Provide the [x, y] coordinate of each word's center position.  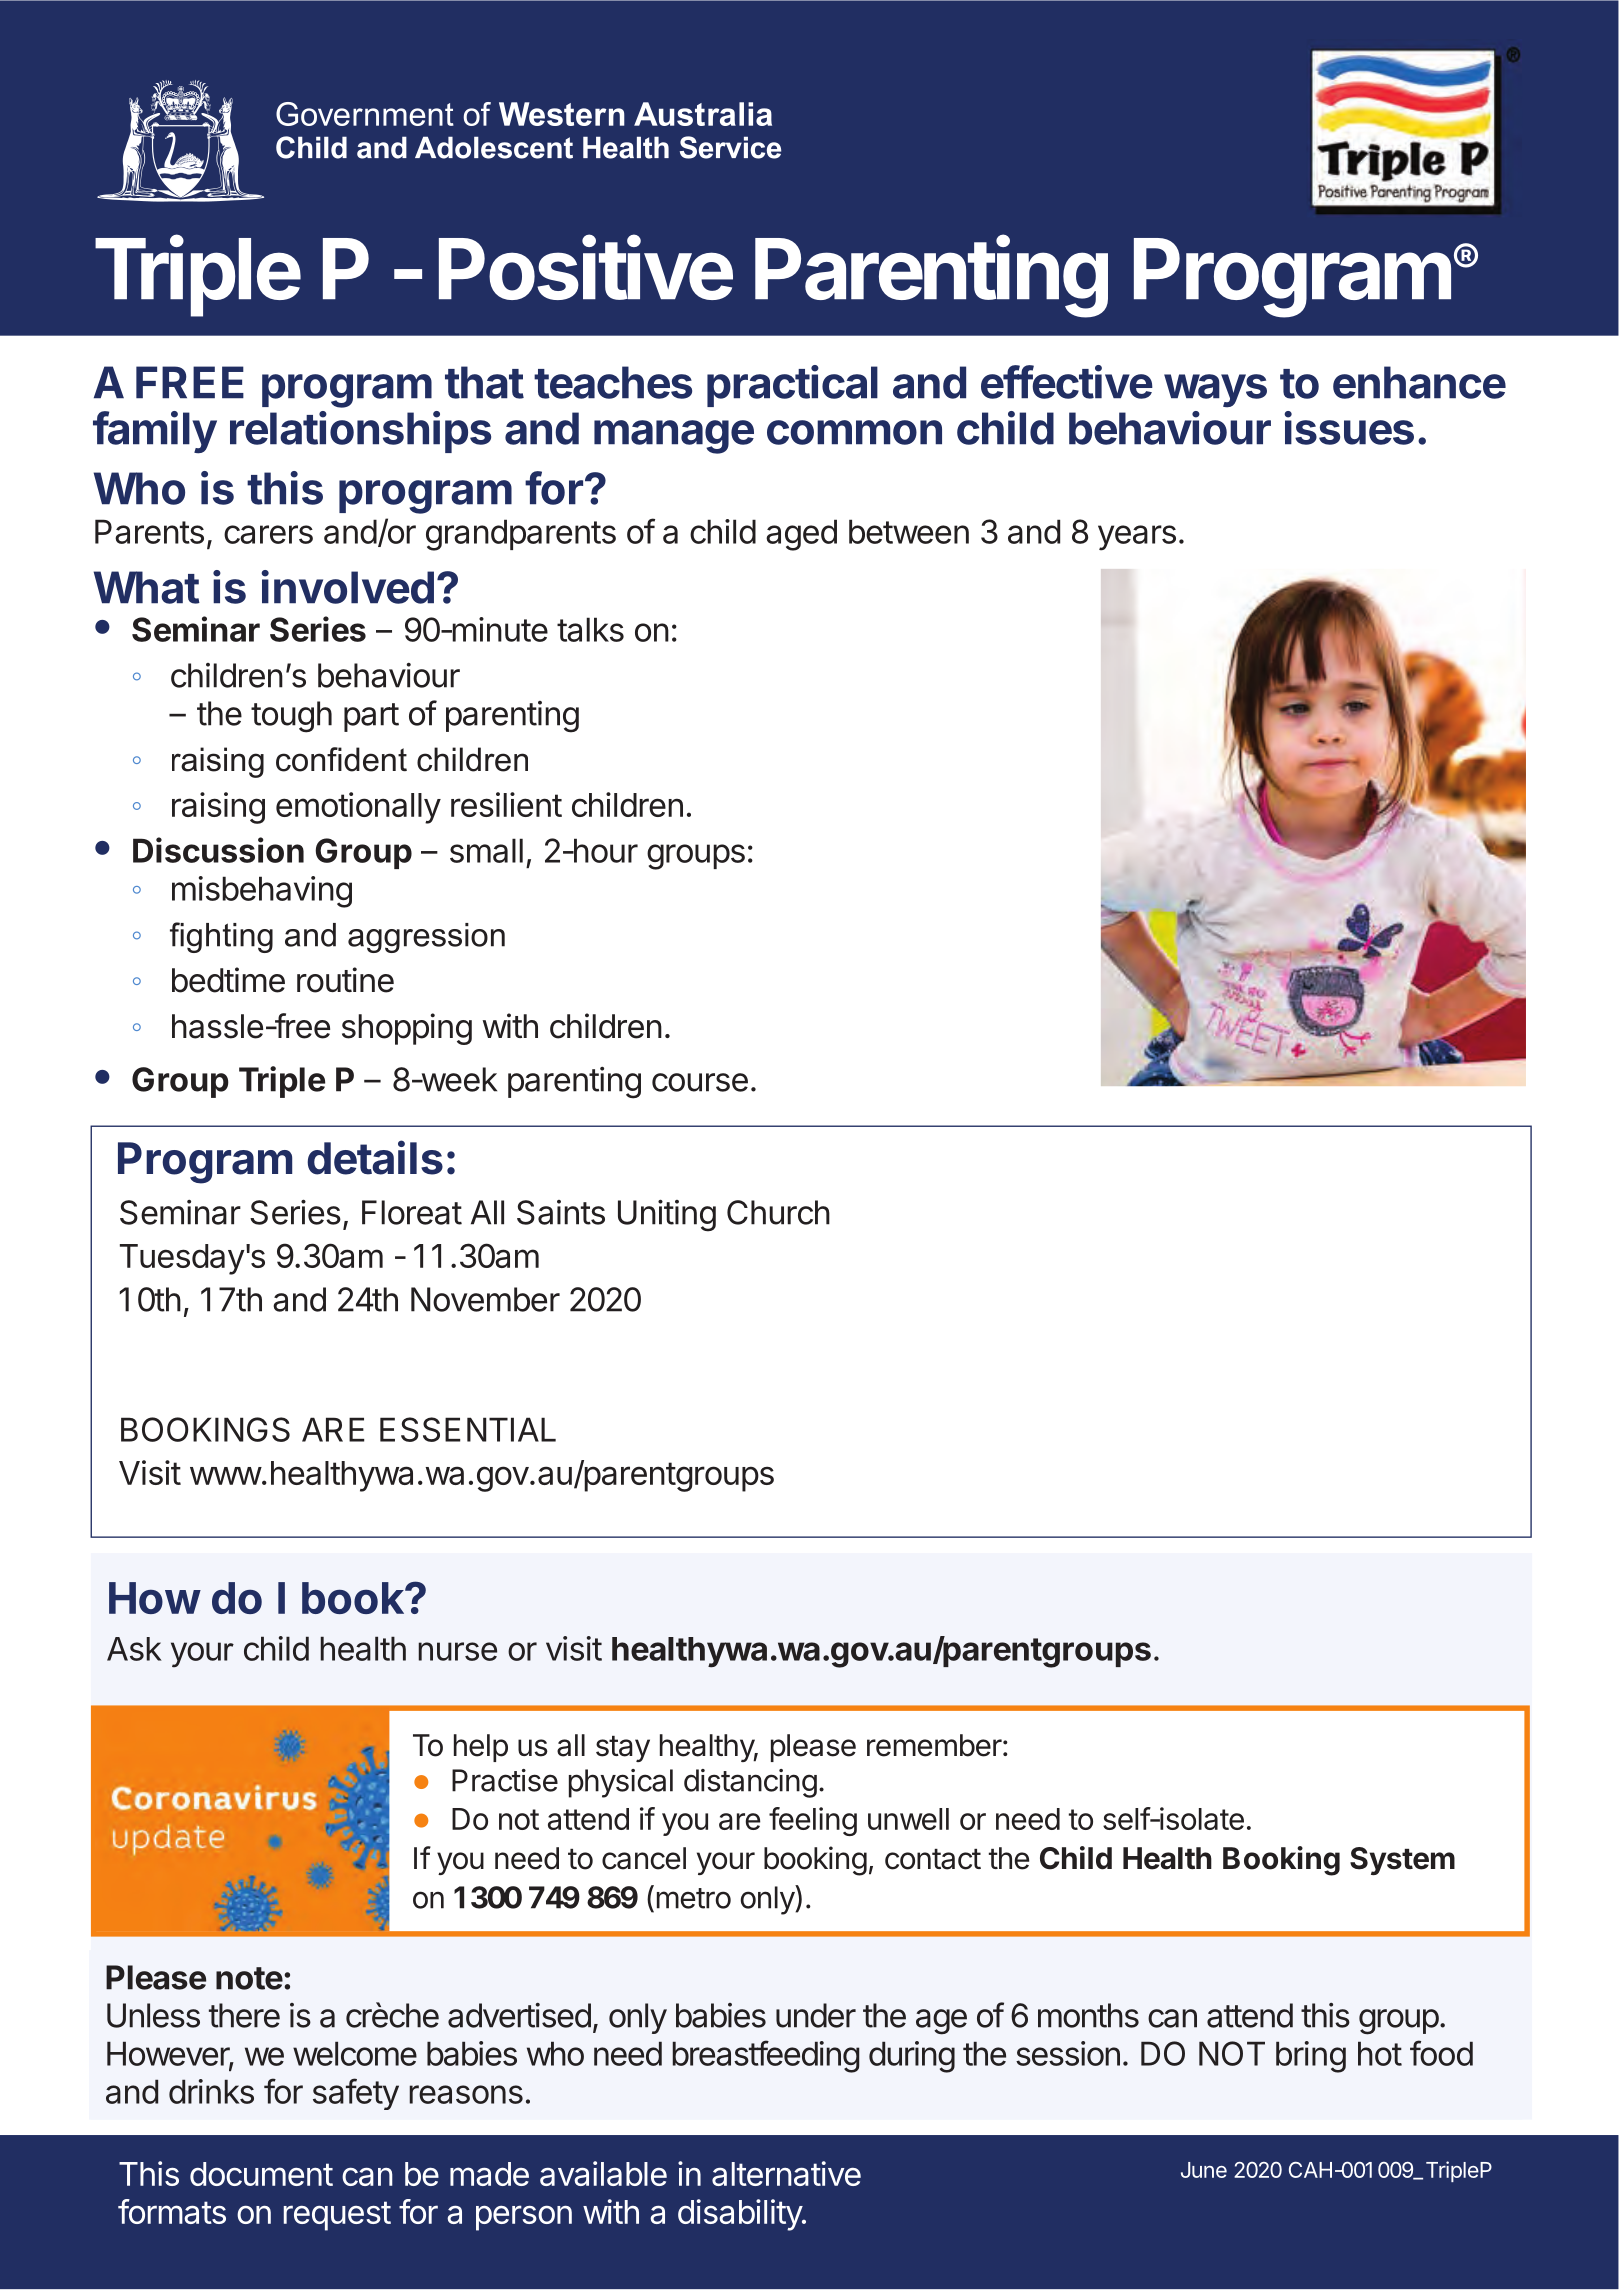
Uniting [667, 1216]
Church [778, 1212]
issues [1349, 428]
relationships [360, 432]
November [485, 1299]
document [261, 2174]
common [854, 432]
